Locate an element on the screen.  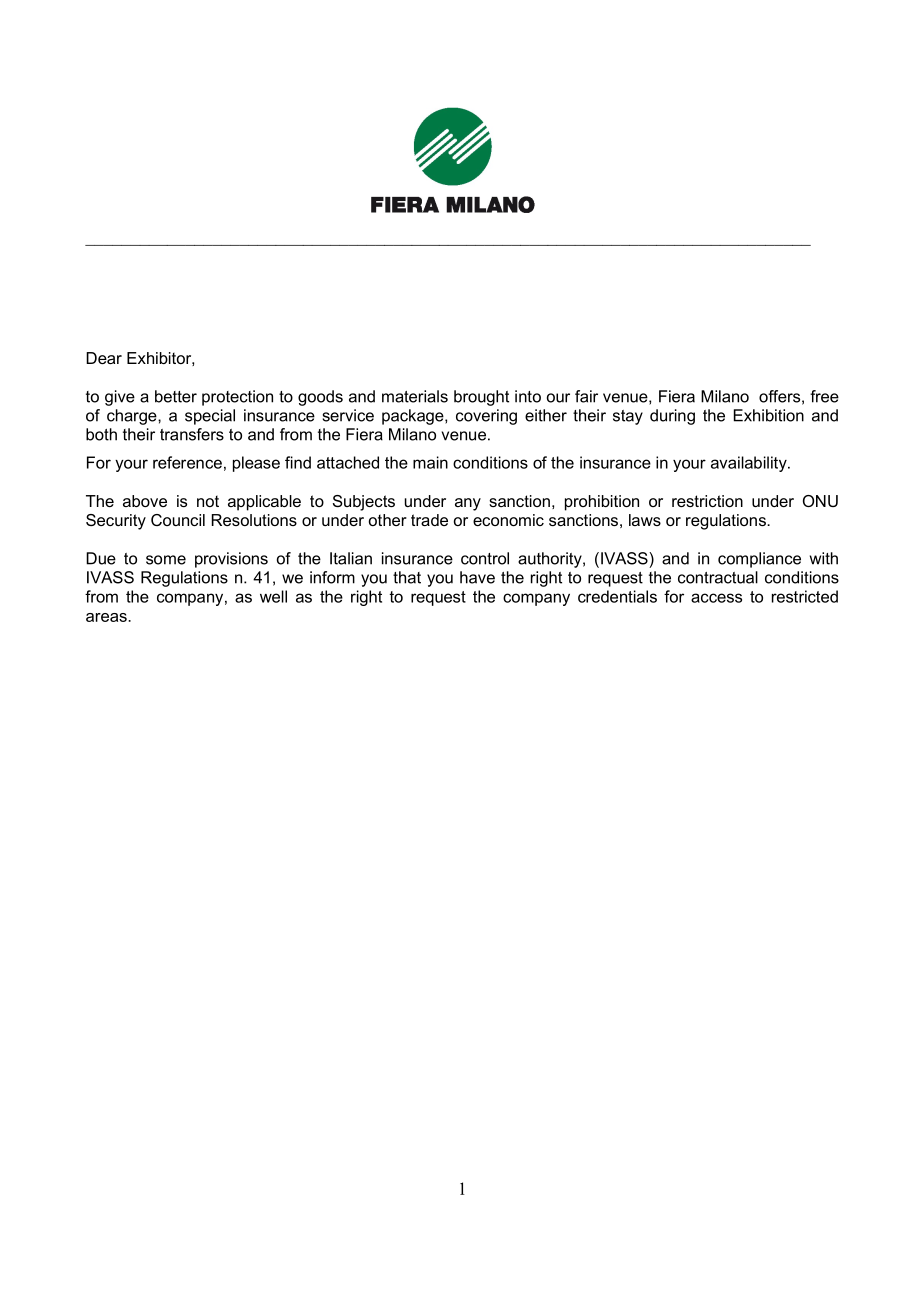
not is located at coordinates (208, 501).
